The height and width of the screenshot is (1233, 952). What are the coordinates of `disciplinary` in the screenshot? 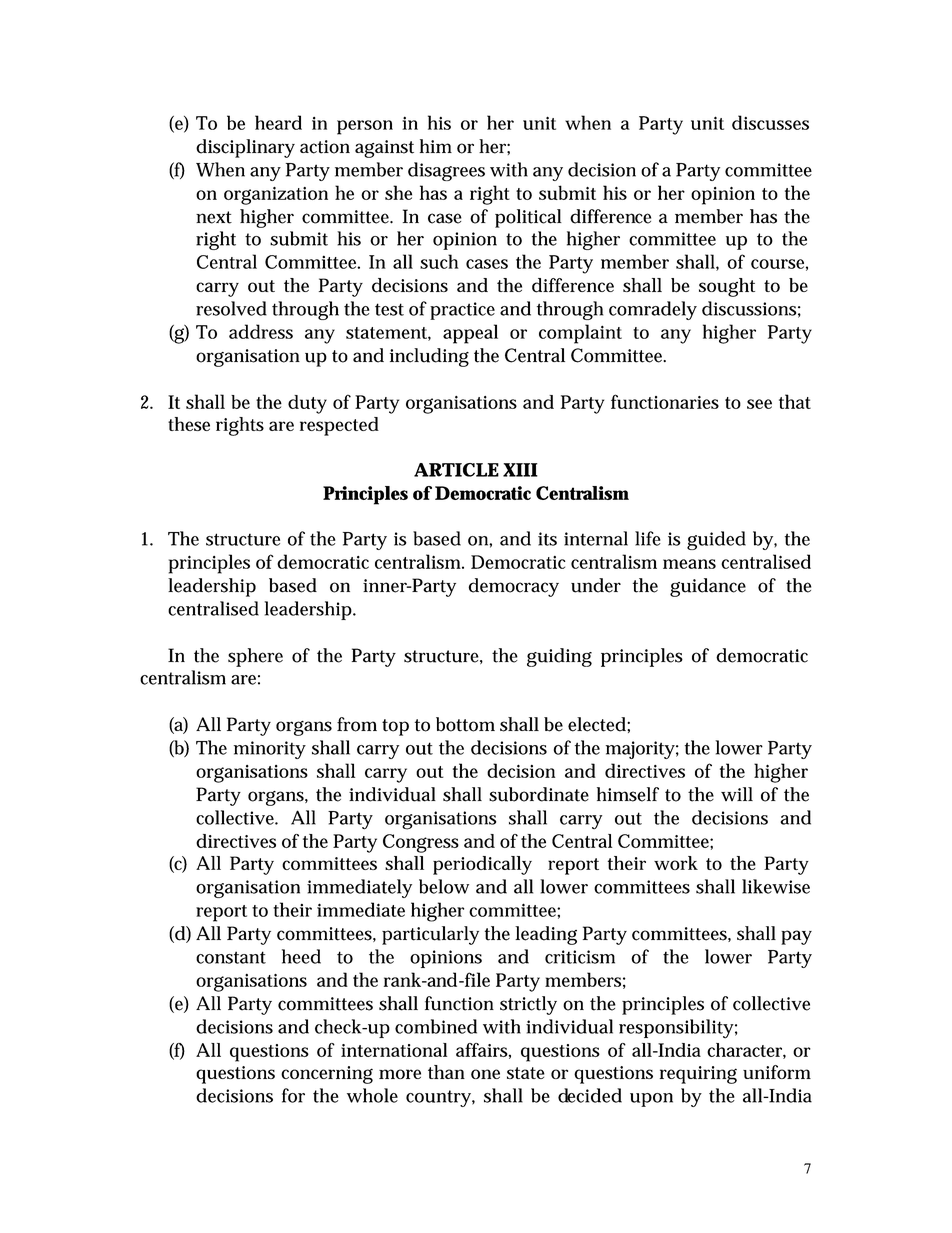 It's located at (245, 148).
